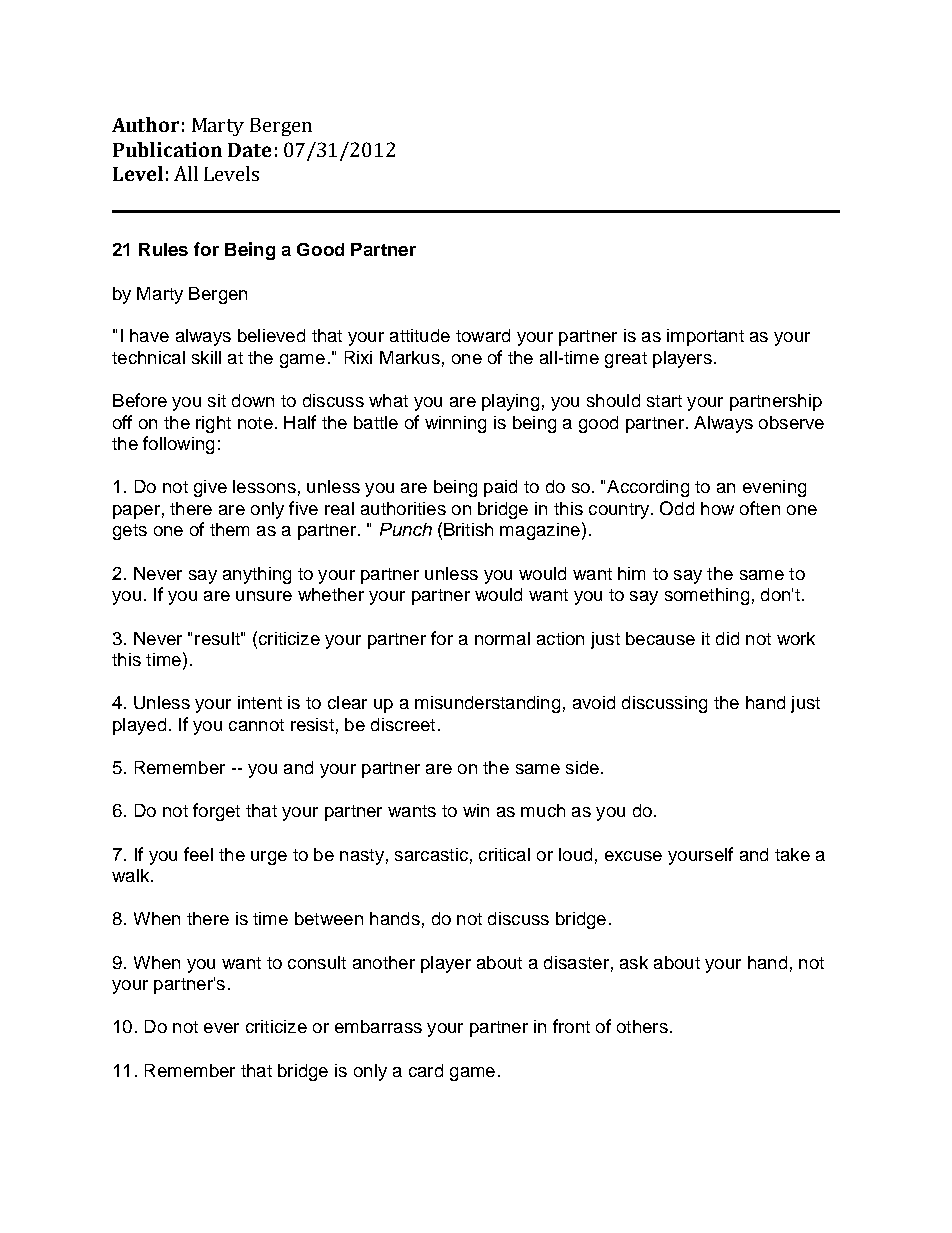  What do you see at coordinates (431, 854) in the page?
I see `sarcastic` at bounding box center [431, 854].
